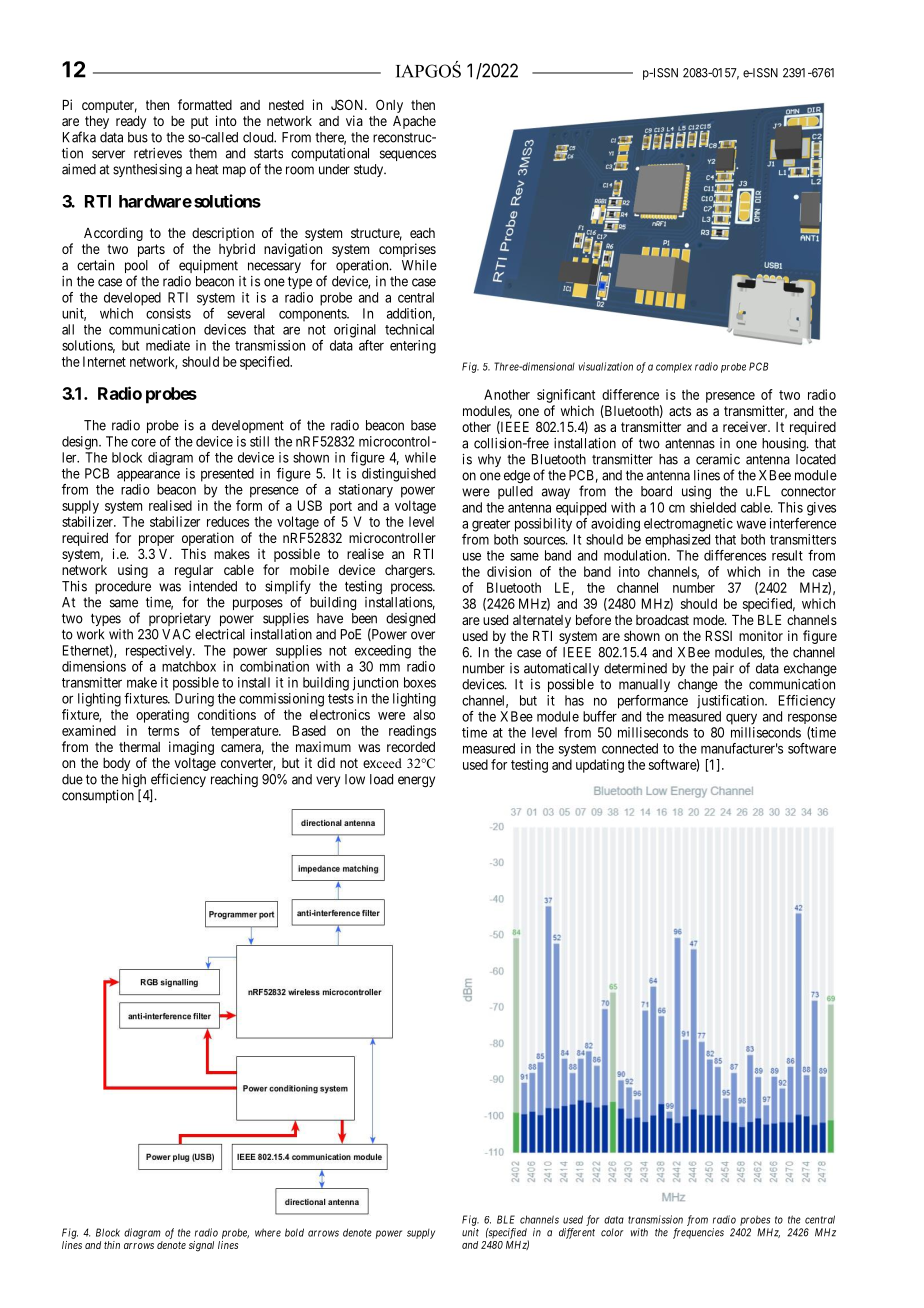 This screenshot has height=1308, width=924. I want to click on complex, so click(674, 368).
